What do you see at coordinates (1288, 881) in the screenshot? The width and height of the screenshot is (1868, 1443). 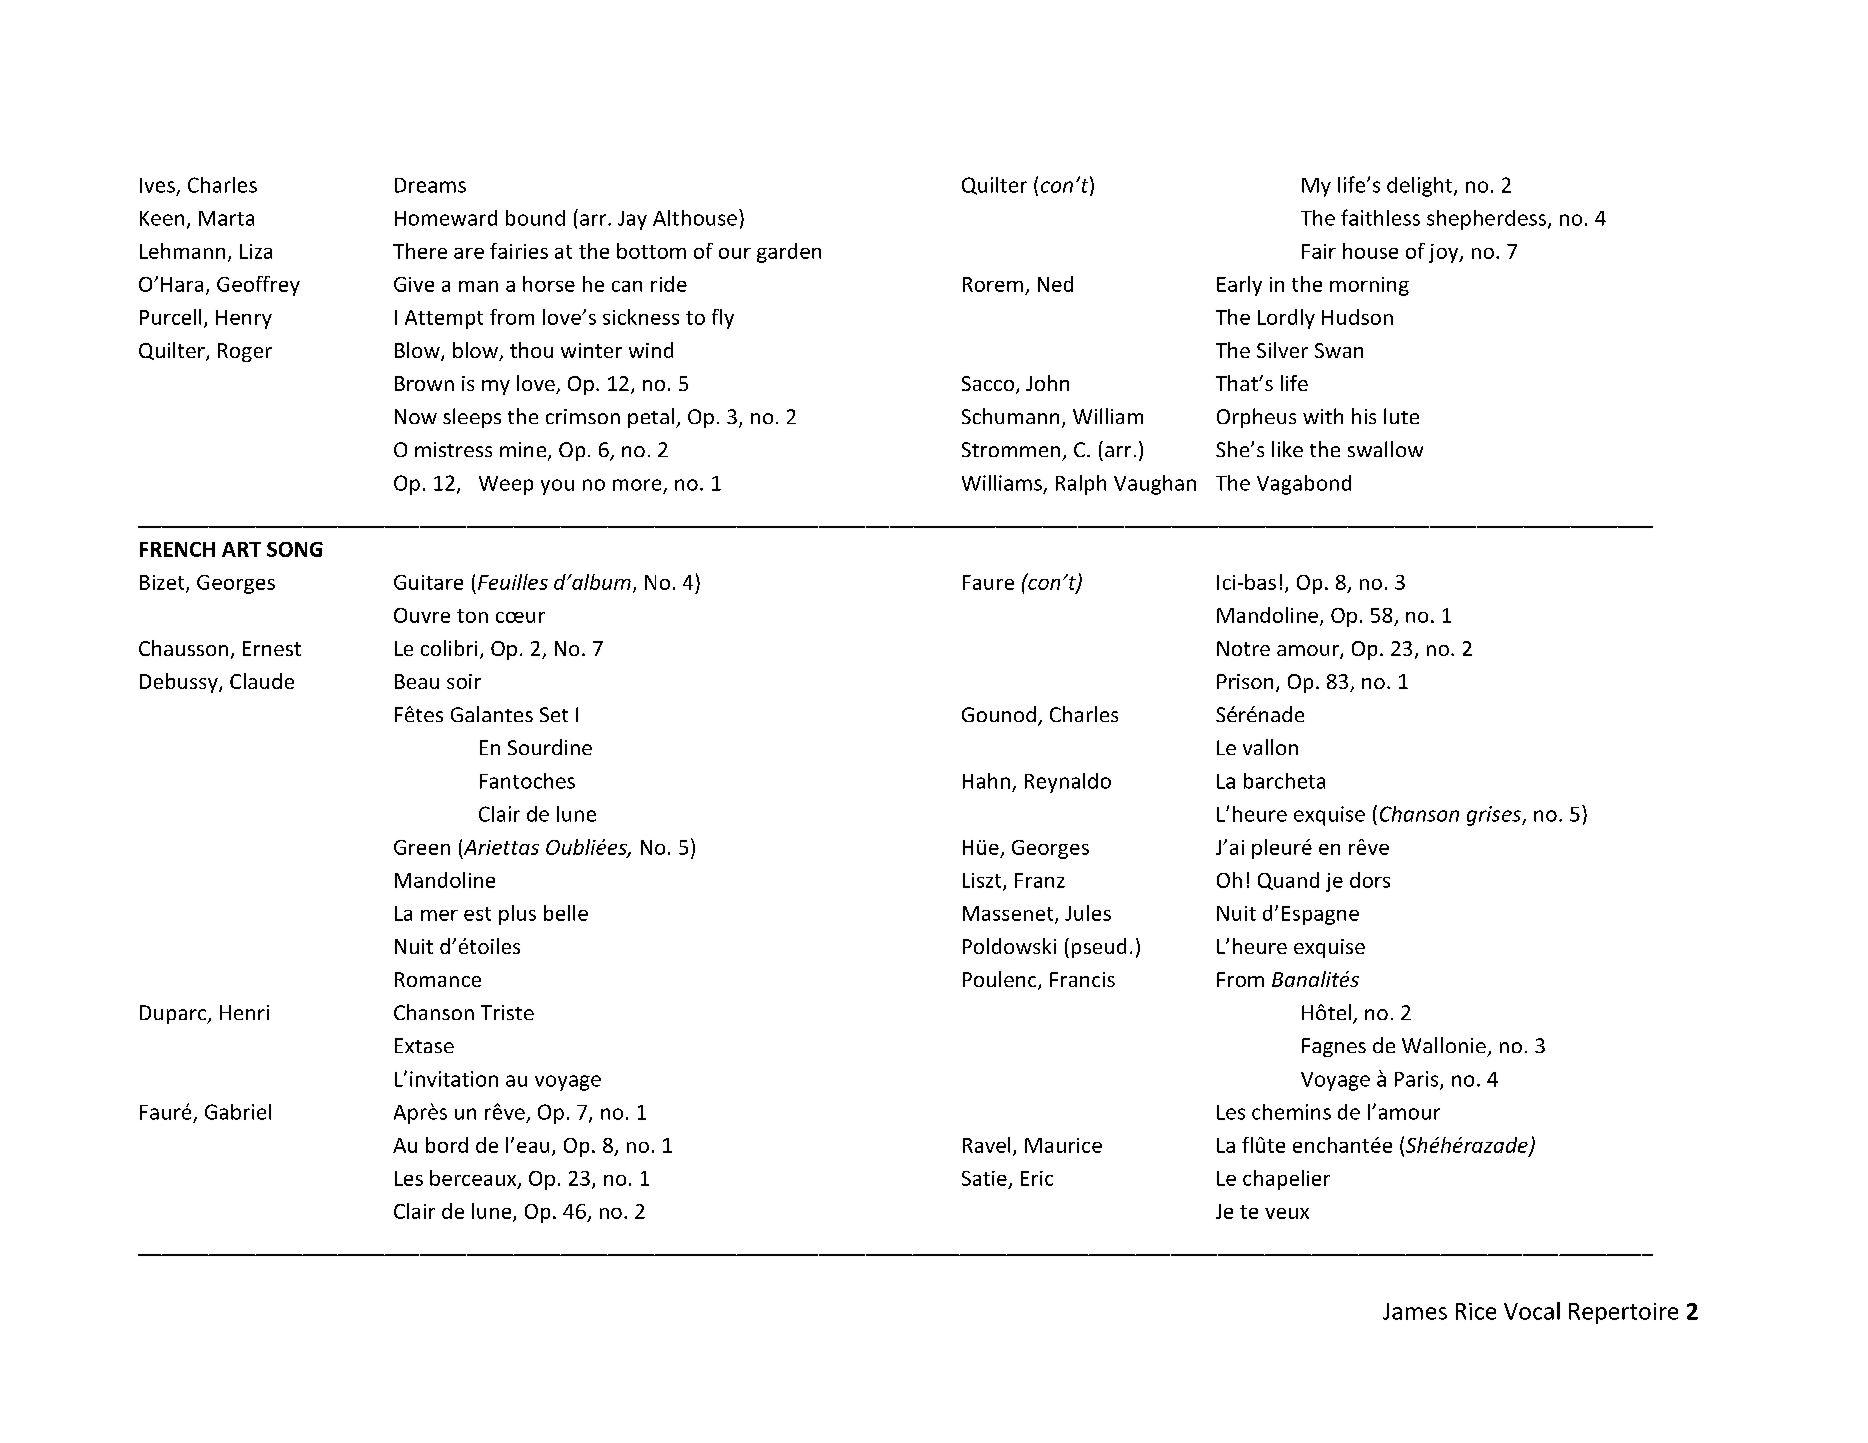 I see `Quand` at bounding box center [1288, 881].
